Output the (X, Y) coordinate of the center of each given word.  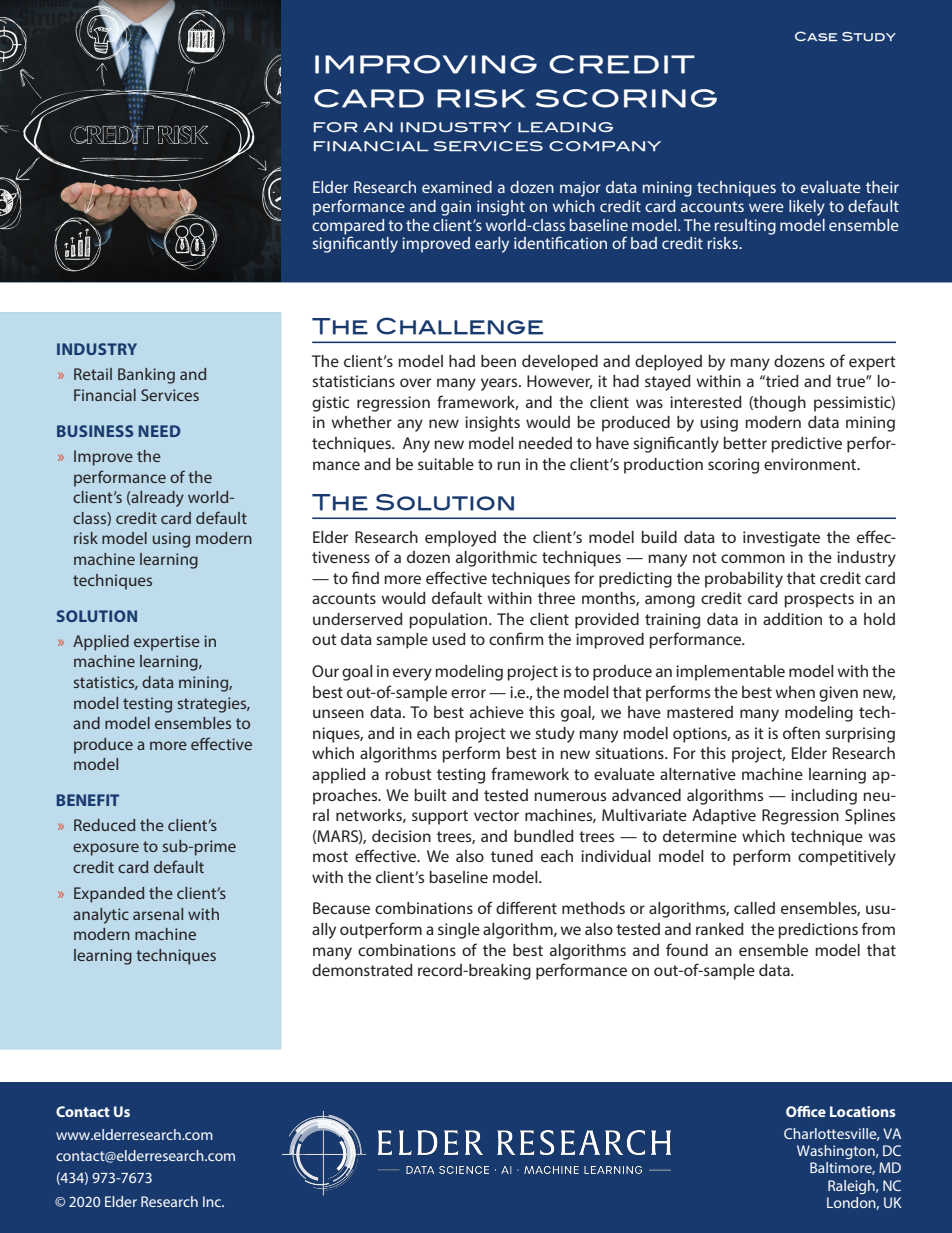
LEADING (565, 127)
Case (816, 36)
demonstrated (362, 970)
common (753, 558)
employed (460, 539)
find (365, 577)
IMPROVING (426, 64)
